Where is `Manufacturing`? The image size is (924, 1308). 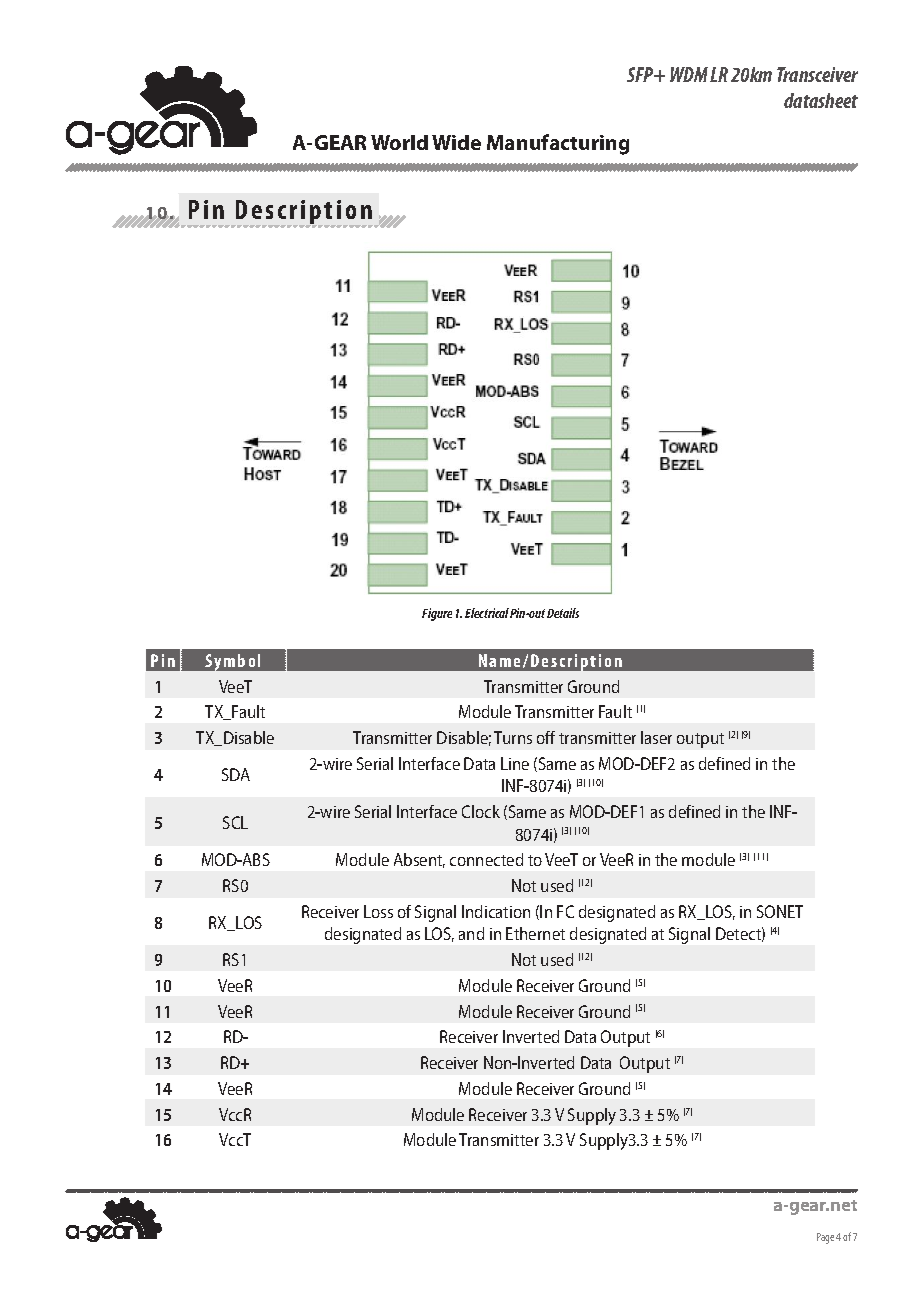
Manufacturing is located at coordinates (558, 144).
